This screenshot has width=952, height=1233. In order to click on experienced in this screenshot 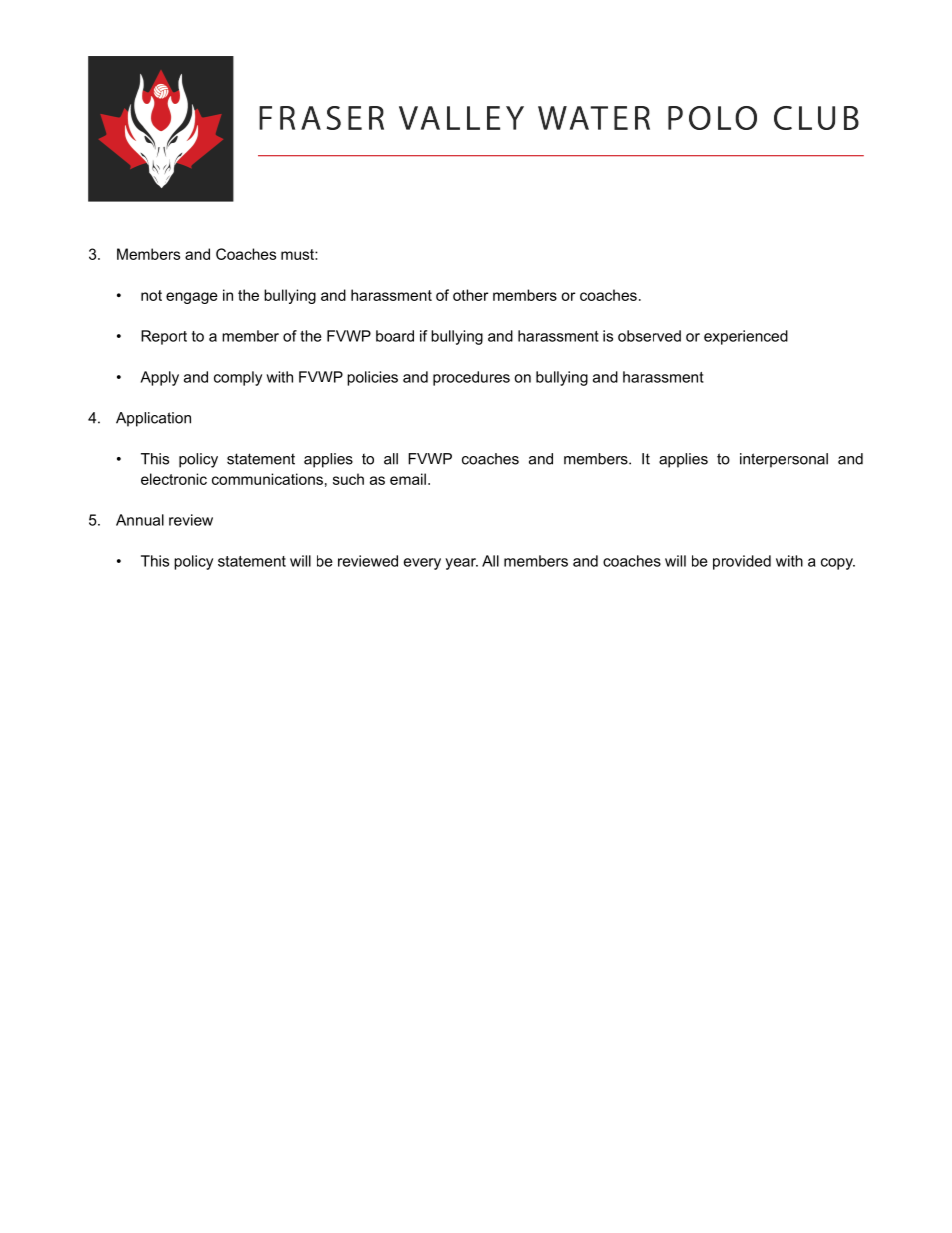, I will do `click(746, 337)`.
